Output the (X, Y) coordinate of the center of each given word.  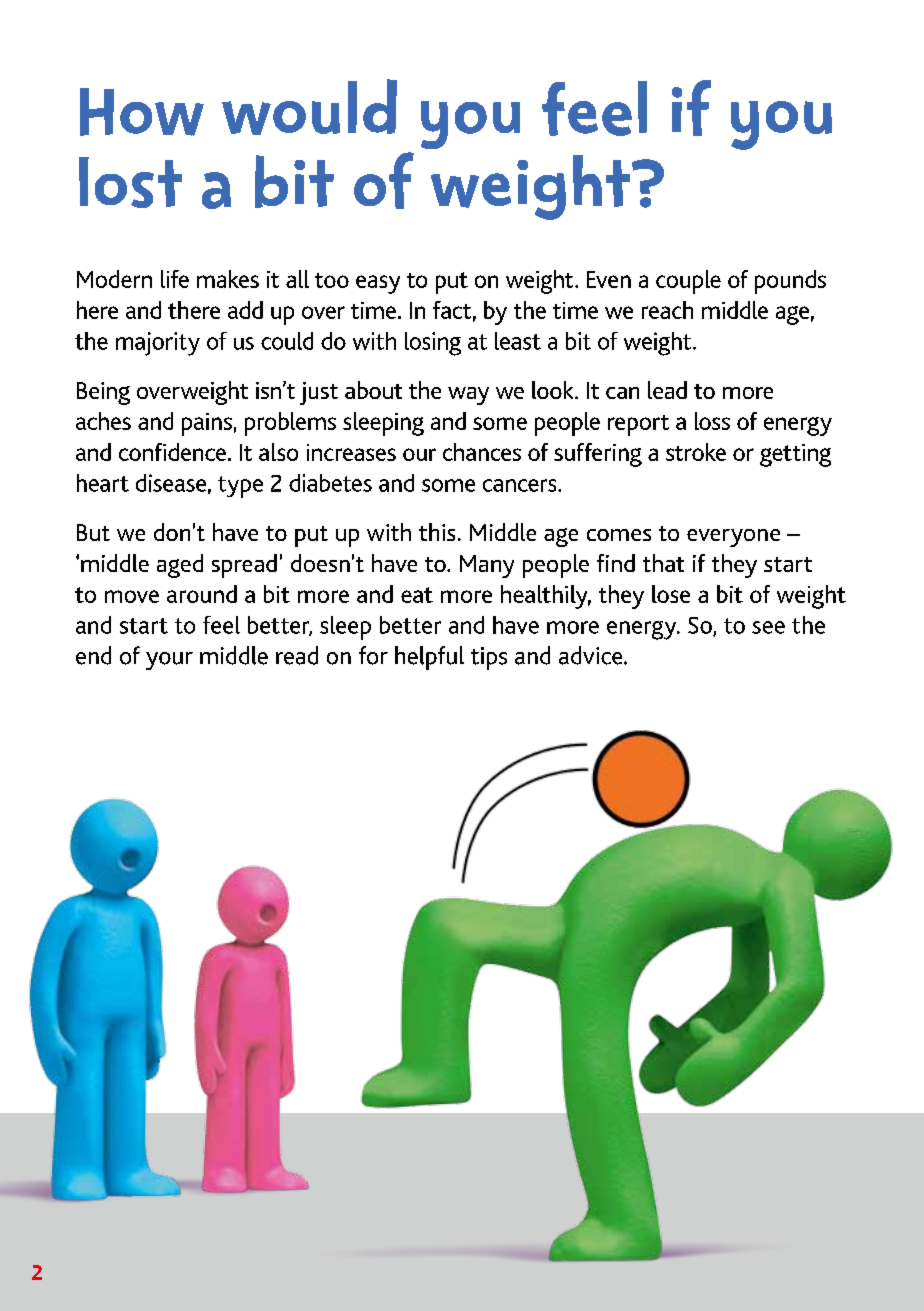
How (142, 112)
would (309, 107)
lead (667, 390)
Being (103, 393)
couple (688, 282)
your (169, 661)
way (468, 396)
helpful (429, 658)
